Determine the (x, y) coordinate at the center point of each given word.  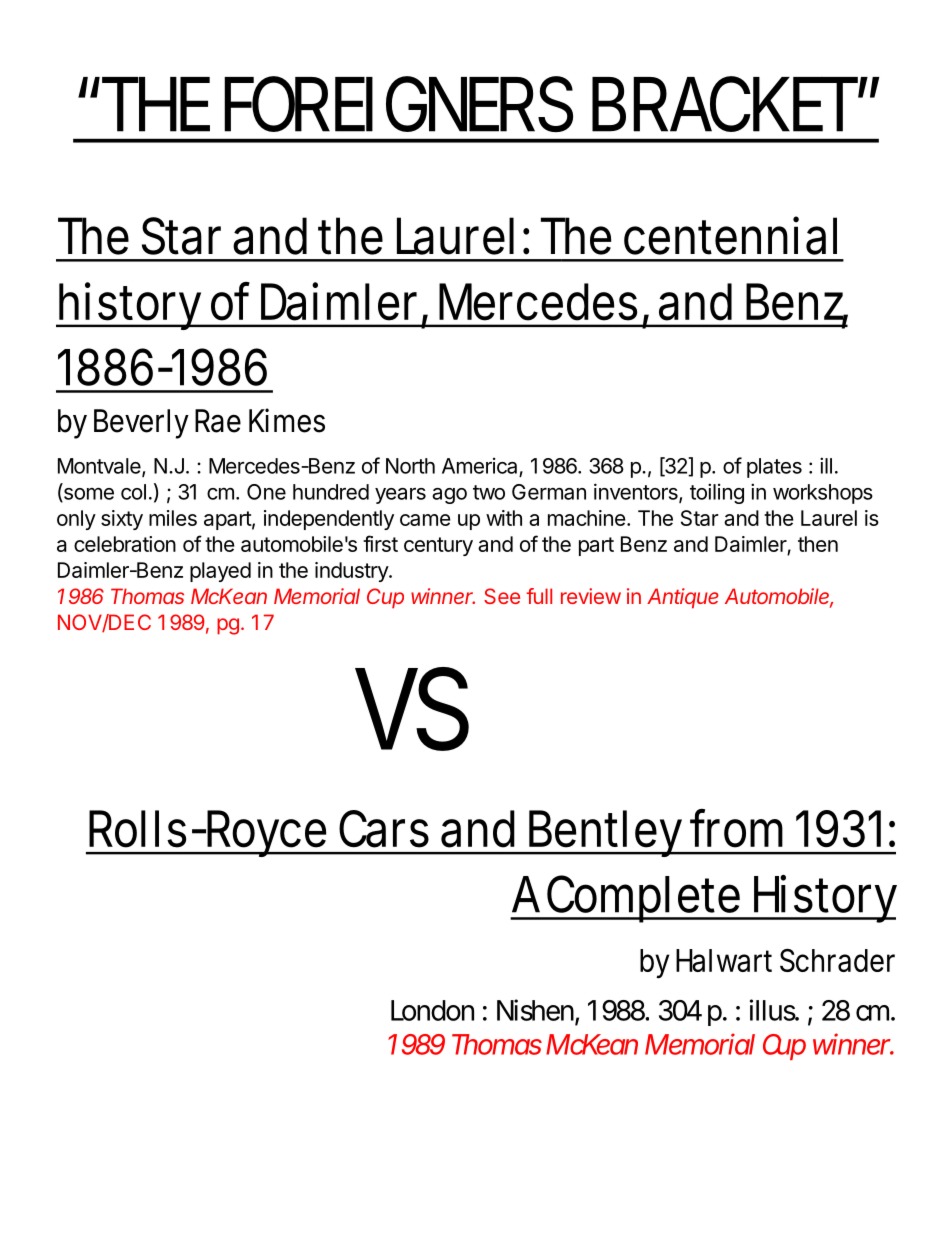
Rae (218, 421)
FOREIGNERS (398, 104)
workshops (823, 494)
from (736, 828)
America (479, 466)
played (220, 572)
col (133, 492)
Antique (683, 598)
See (502, 596)
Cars (384, 829)
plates (774, 468)
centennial (730, 235)
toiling (717, 493)
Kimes (287, 420)
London (432, 1010)
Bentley (607, 833)
